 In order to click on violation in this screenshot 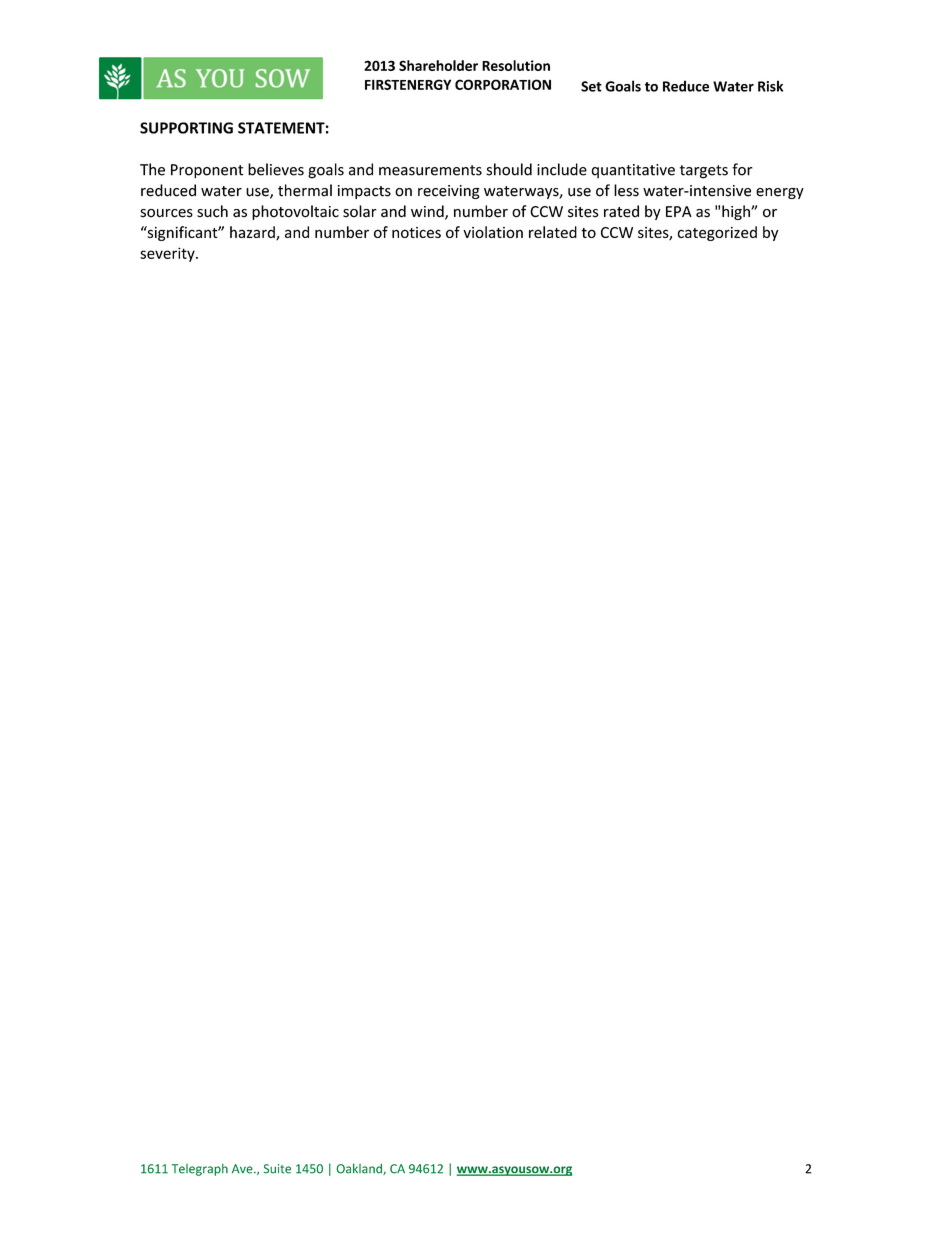, I will do `click(493, 232)`.
